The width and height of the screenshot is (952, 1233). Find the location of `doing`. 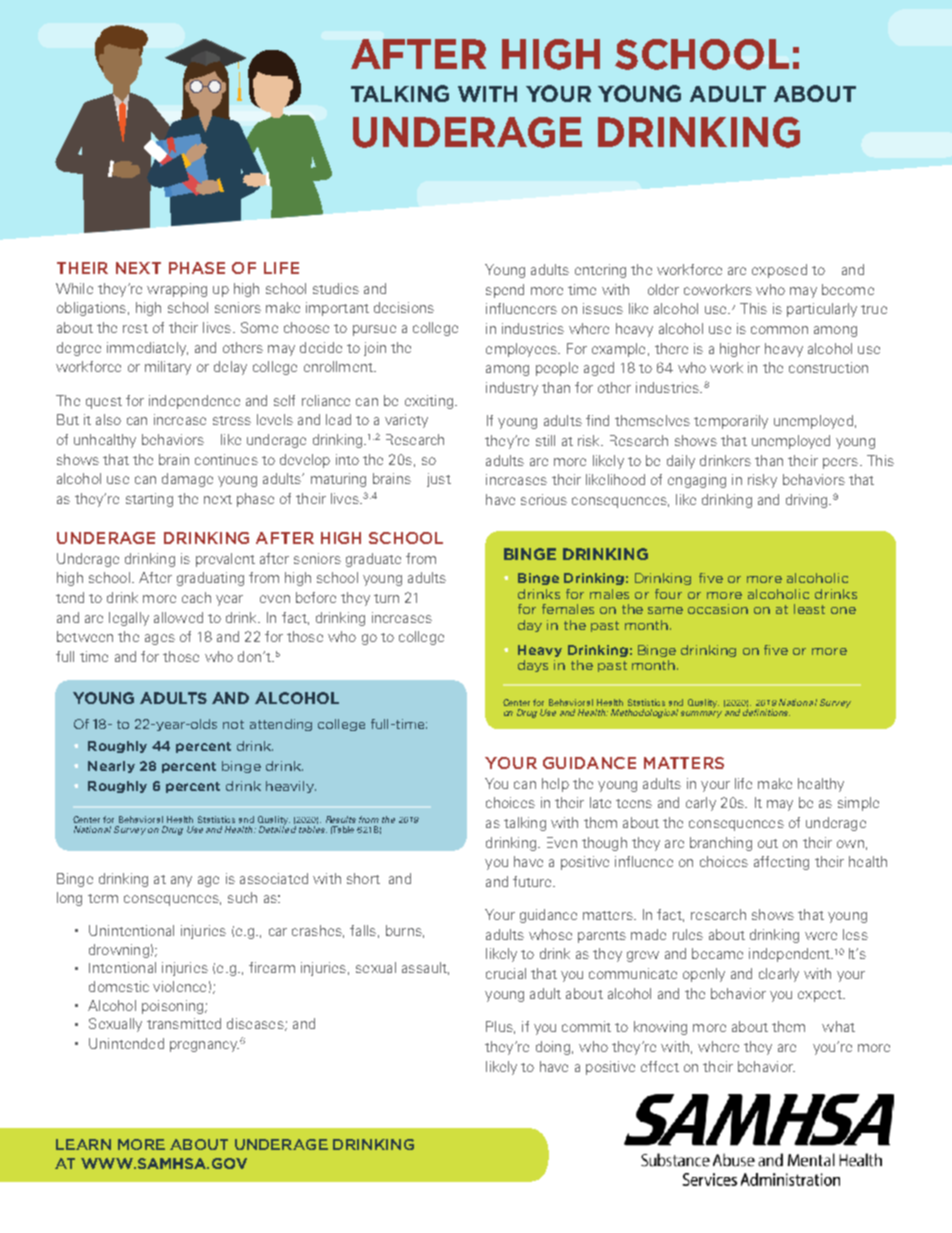

doing is located at coordinates (553, 1048).
